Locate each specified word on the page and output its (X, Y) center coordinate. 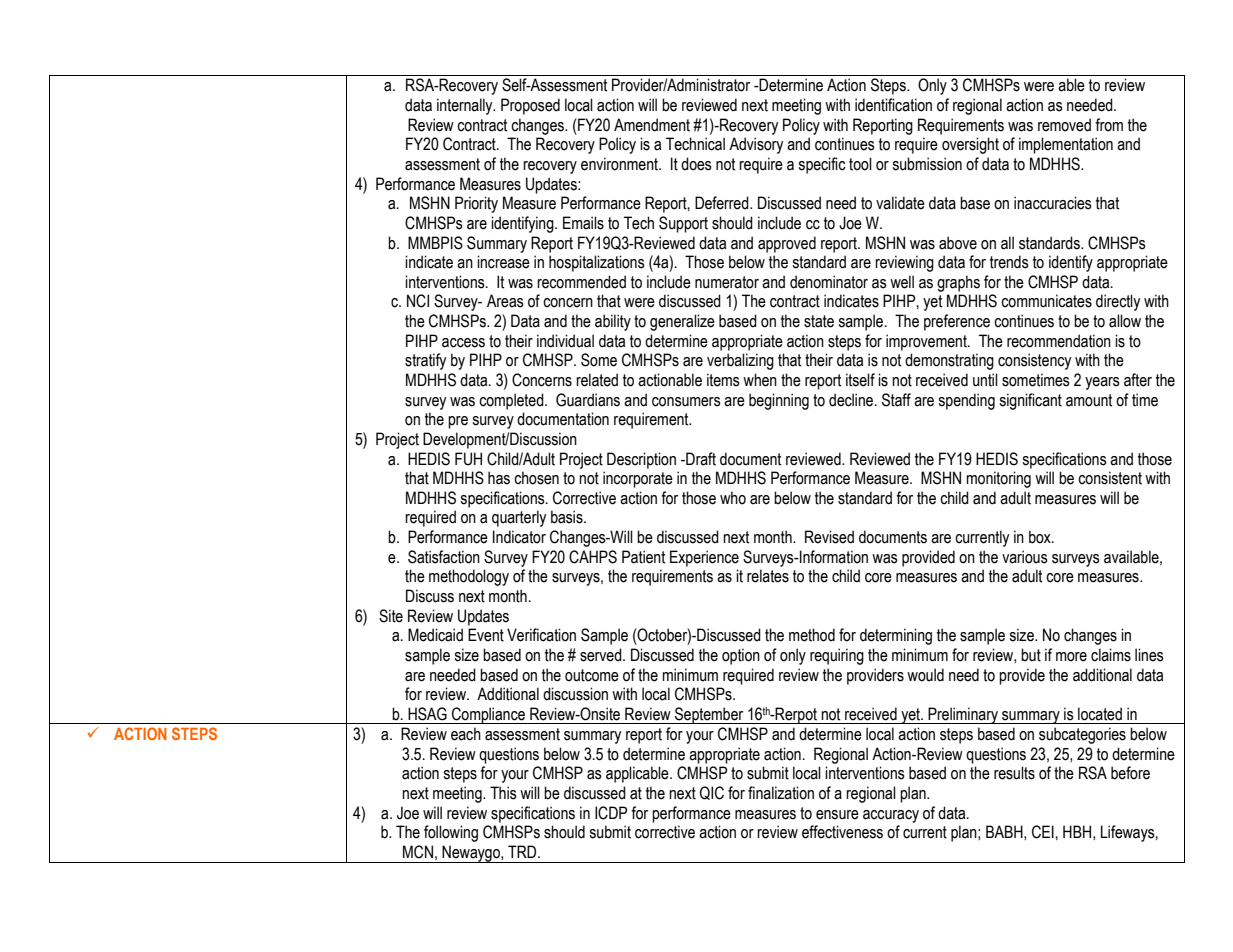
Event (486, 635)
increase (503, 262)
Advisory (756, 145)
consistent (1110, 478)
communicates (1046, 301)
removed (1064, 125)
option (741, 656)
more (1071, 657)
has (499, 478)
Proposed (530, 106)
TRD (523, 851)
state (819, 321)
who (733, 498)
